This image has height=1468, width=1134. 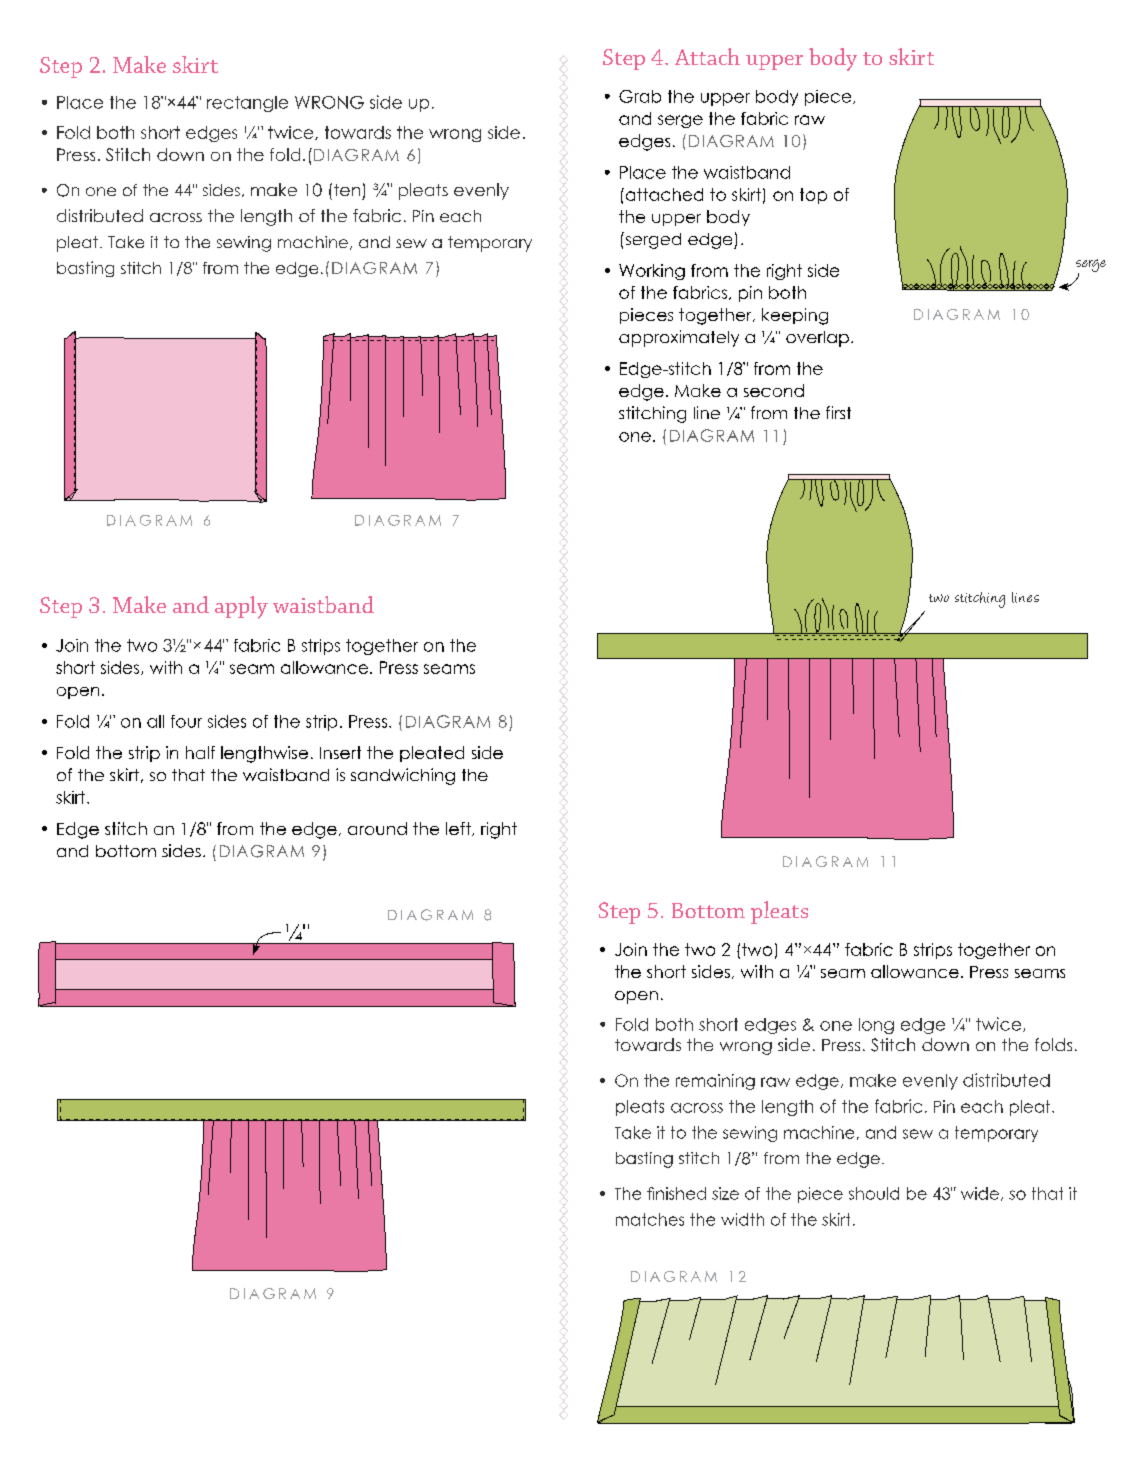 What do you see at coordinates (838, 412) in the image?
I see `first` at bounding box center [838, 412].
